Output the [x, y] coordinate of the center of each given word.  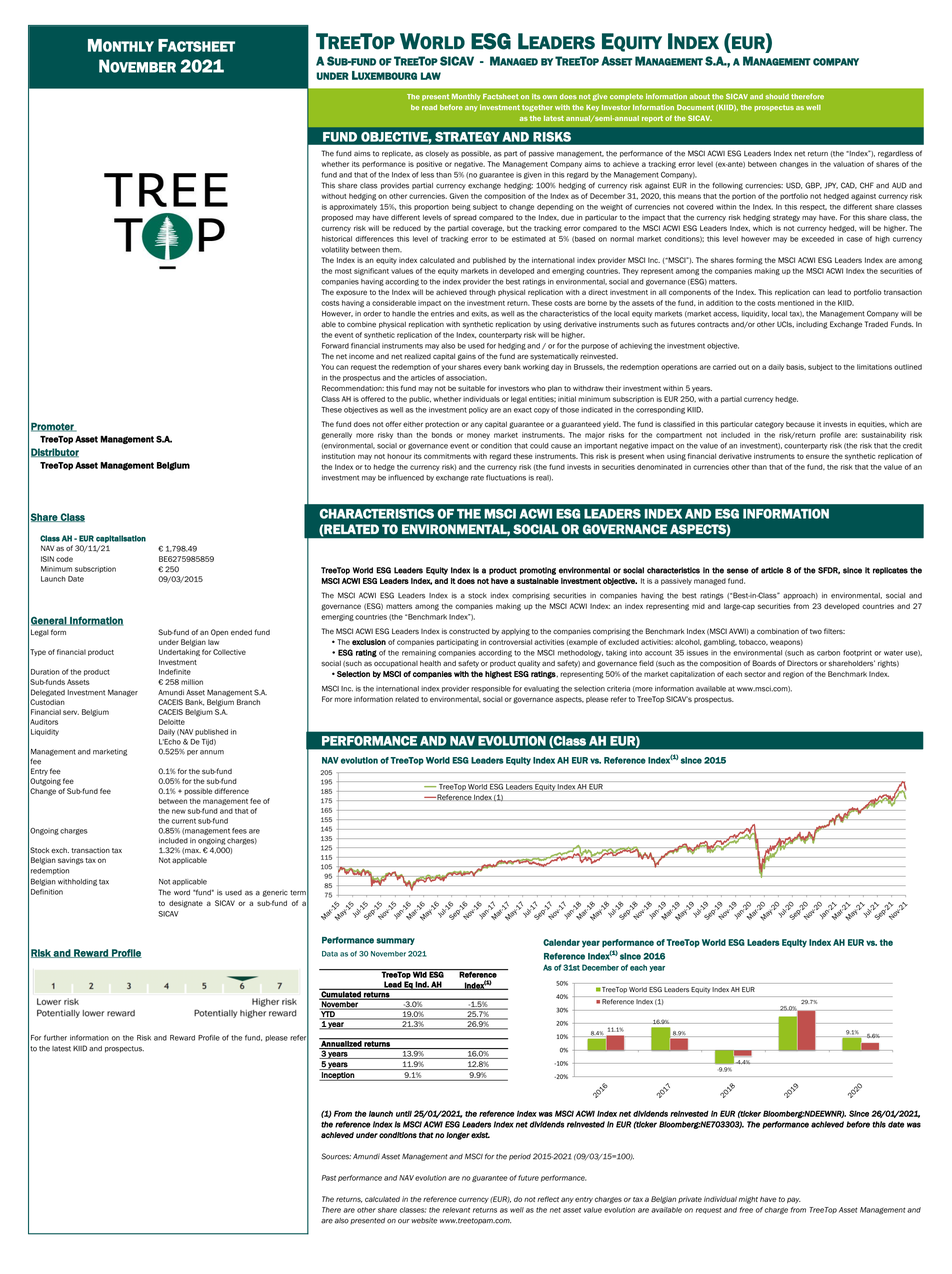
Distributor [55, 453]
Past [329, 1178]
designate [186, 904]
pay [794, 1200]
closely [437, 154]
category [769, 425]
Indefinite [175, 672]
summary [395, 941]
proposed [337, 218]
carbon [828, 653]
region [793, 675]
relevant [456, 1210]
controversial [510, 642]
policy [478, 410]
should [777, 97]
